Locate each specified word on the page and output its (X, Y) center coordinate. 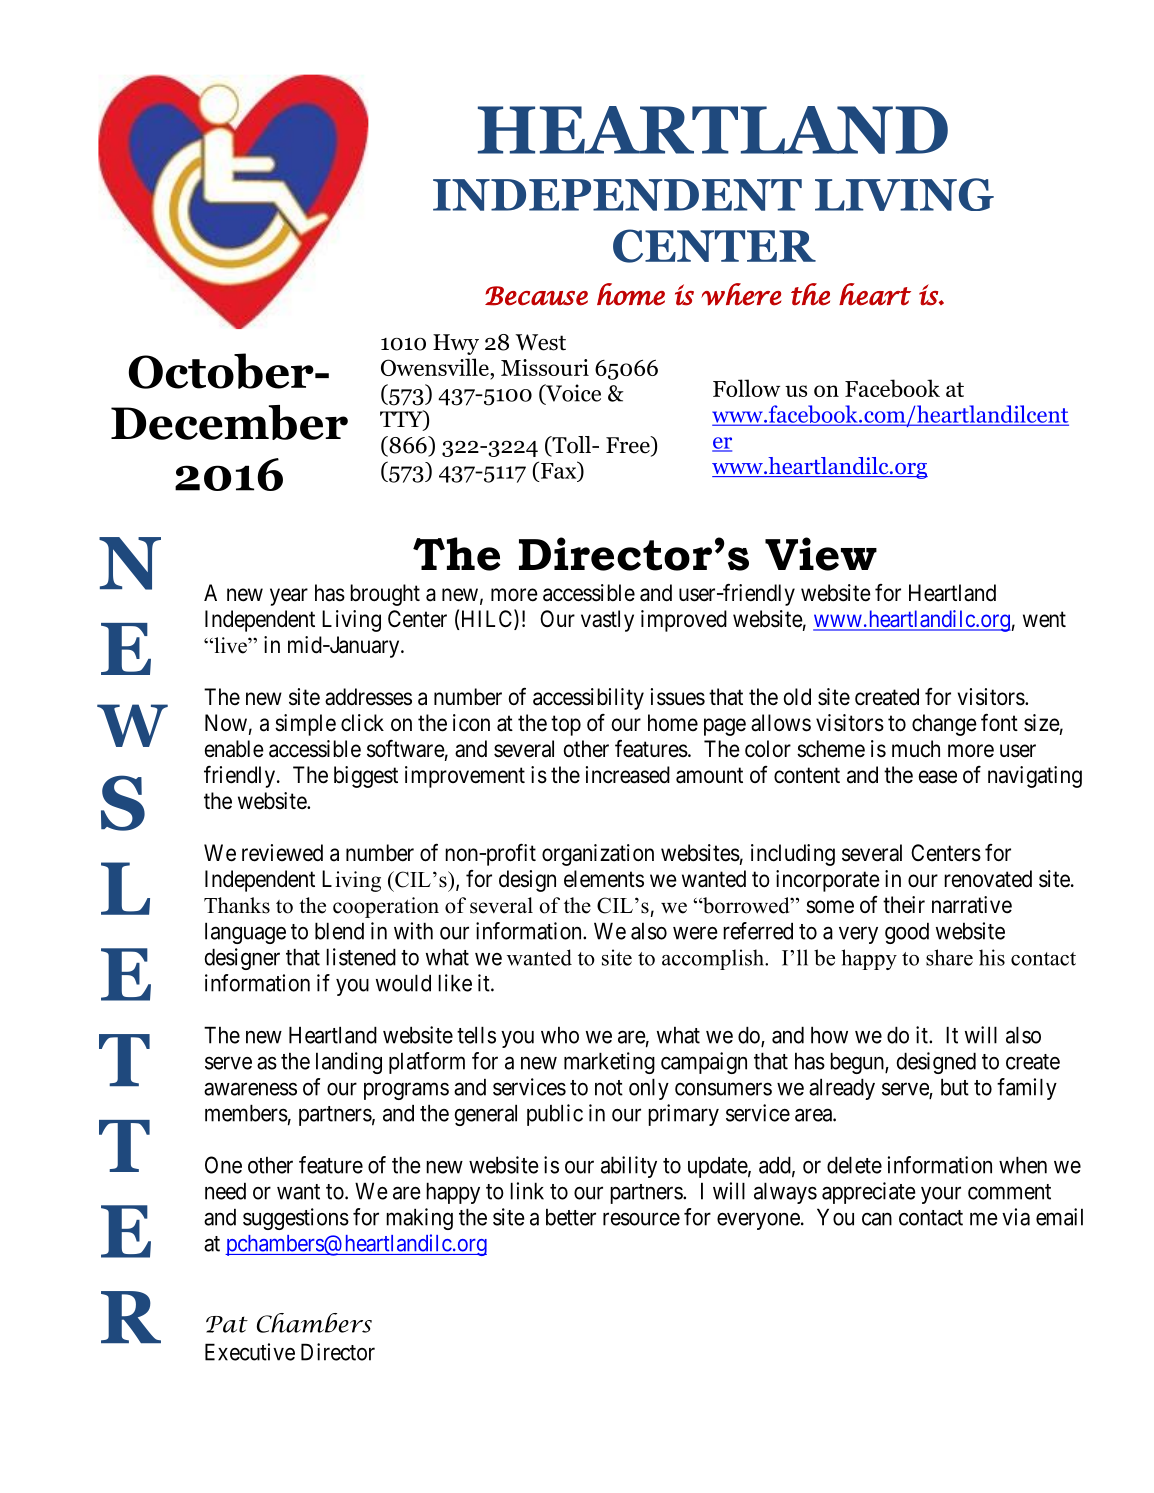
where (741, 294)
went (1044, 619)
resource (641, 1219)
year (289, 597)
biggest (366, 777)
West (540, 342)
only (649, 1089)
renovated (988, 879)
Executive (250, 1352)
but (955, 1087)
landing (349, 1063)
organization (598, 855)
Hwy (456, 344)
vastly (607, 621)
